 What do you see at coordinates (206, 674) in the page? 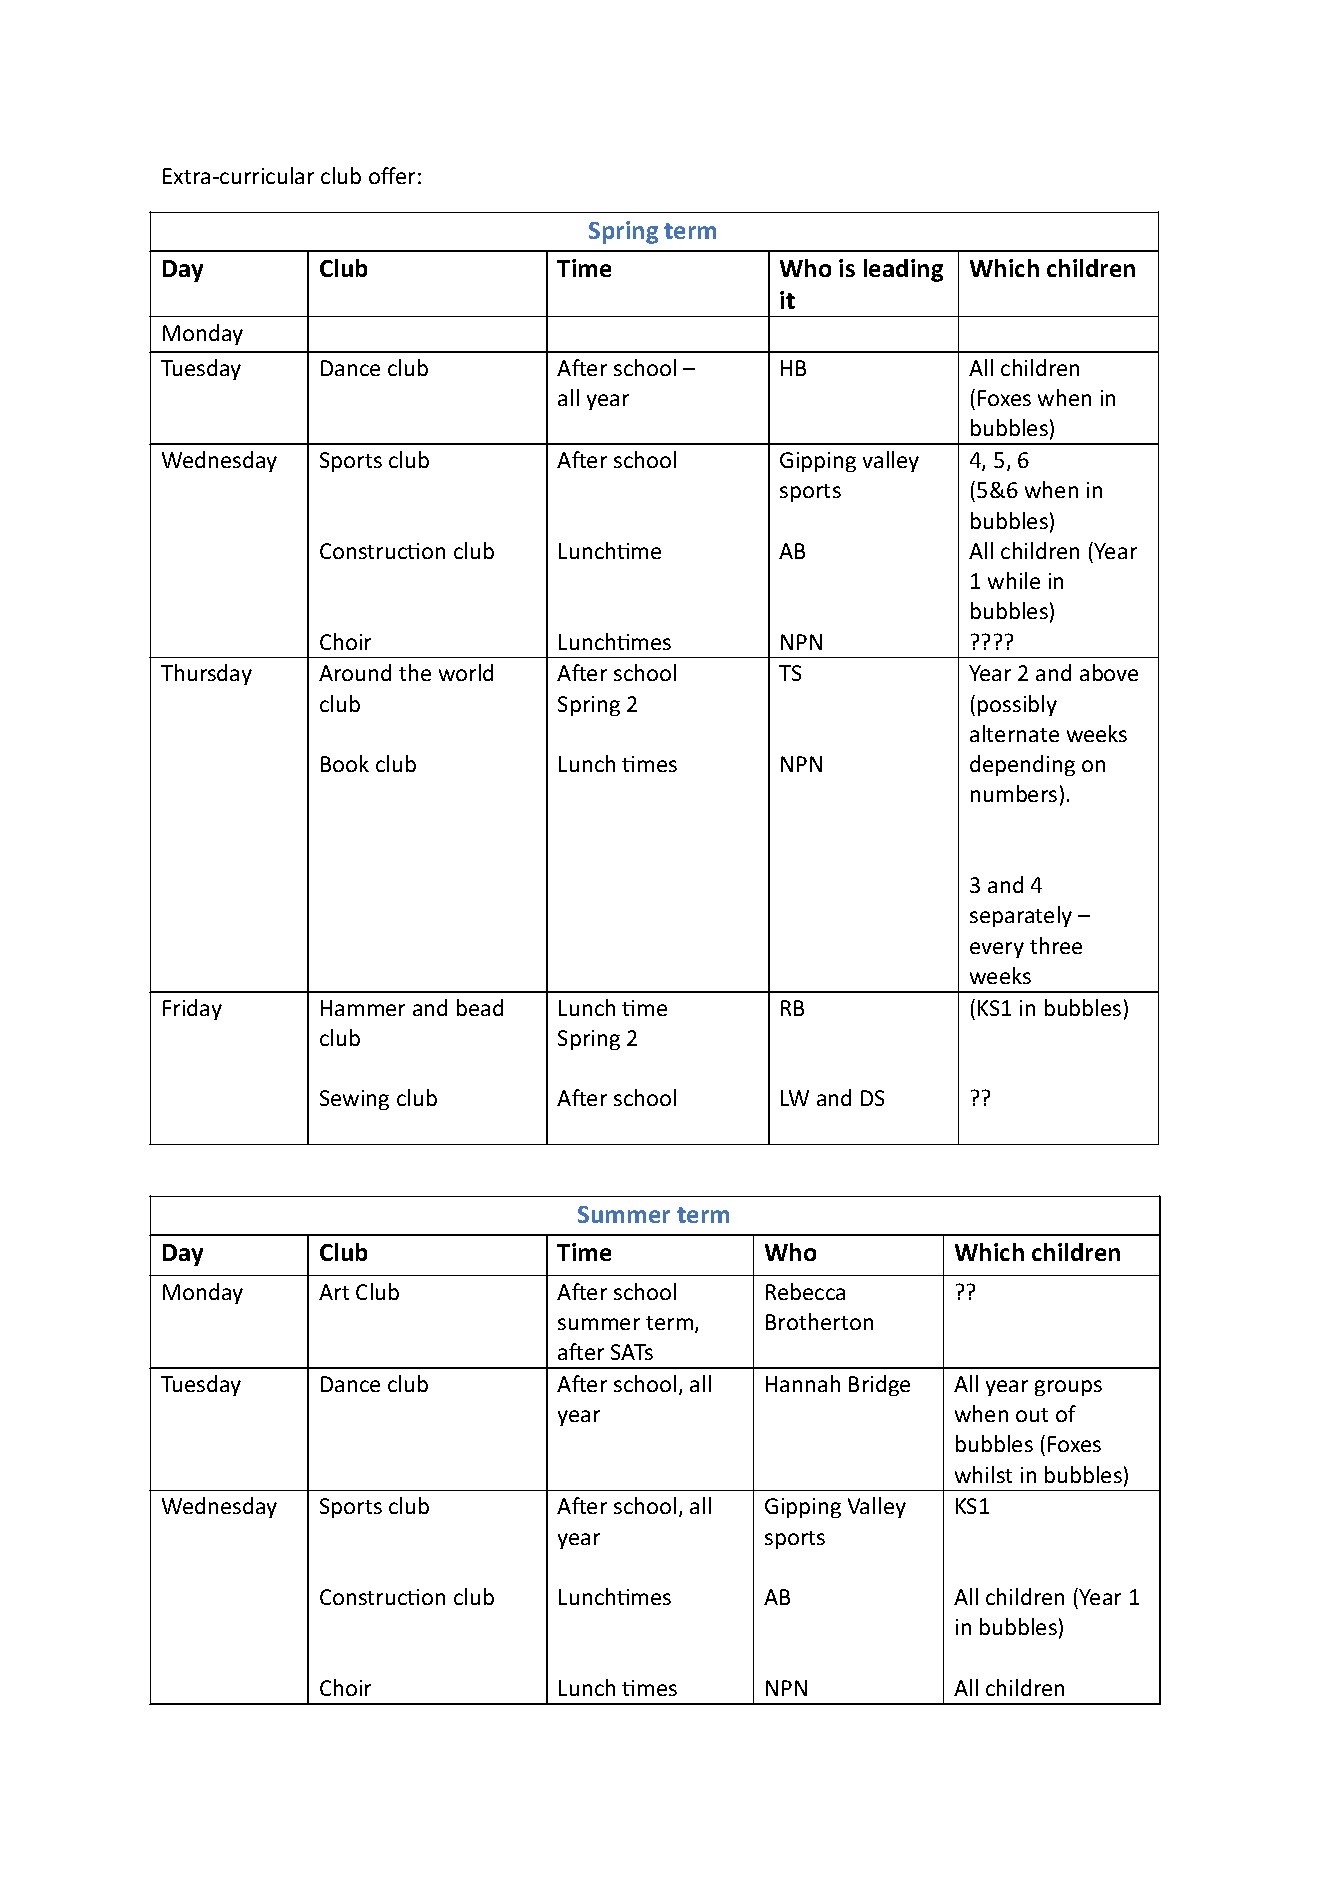
I see `Thursday` at bounding box center [206, 674].
